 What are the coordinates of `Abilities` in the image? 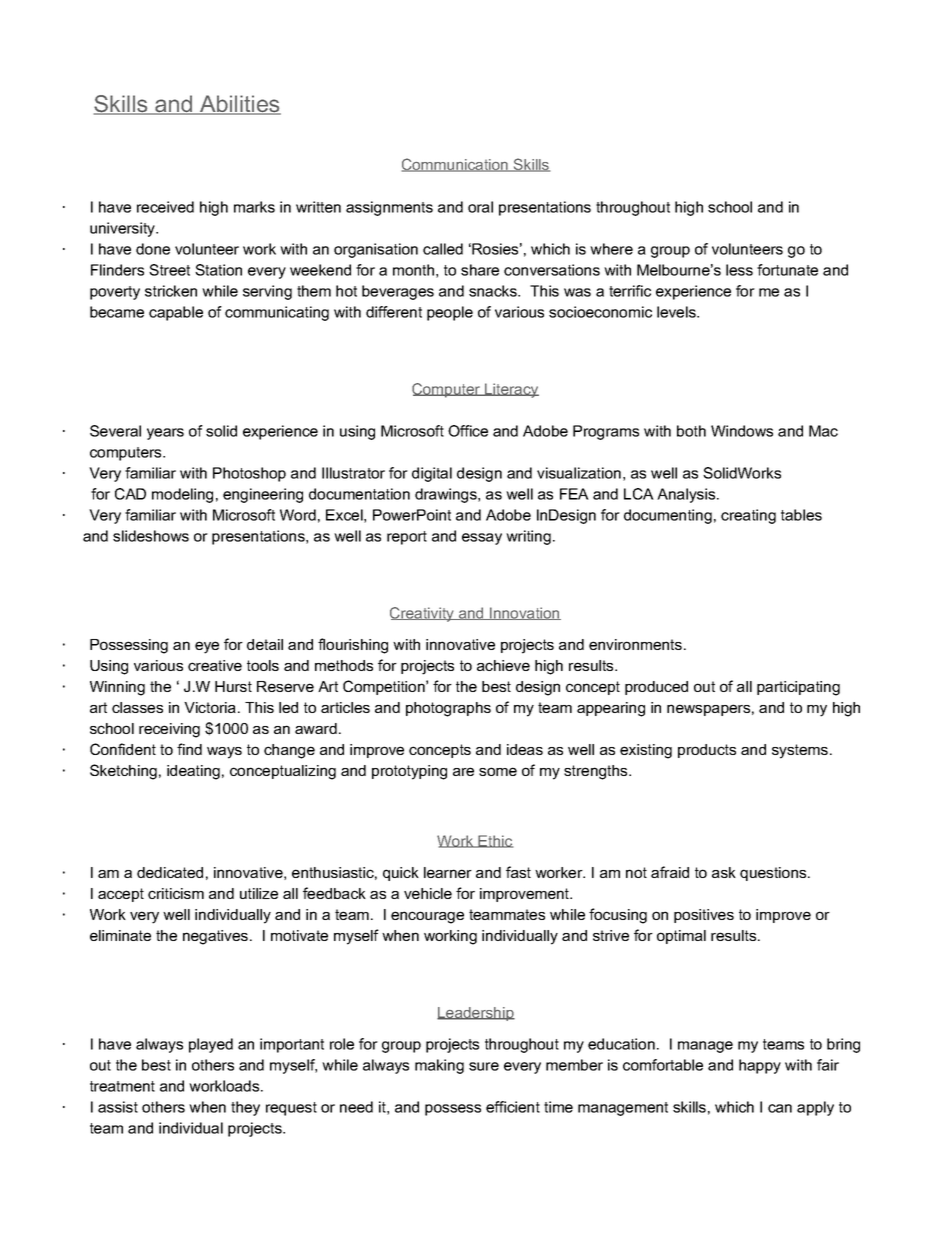 It's located at (239, 105).
